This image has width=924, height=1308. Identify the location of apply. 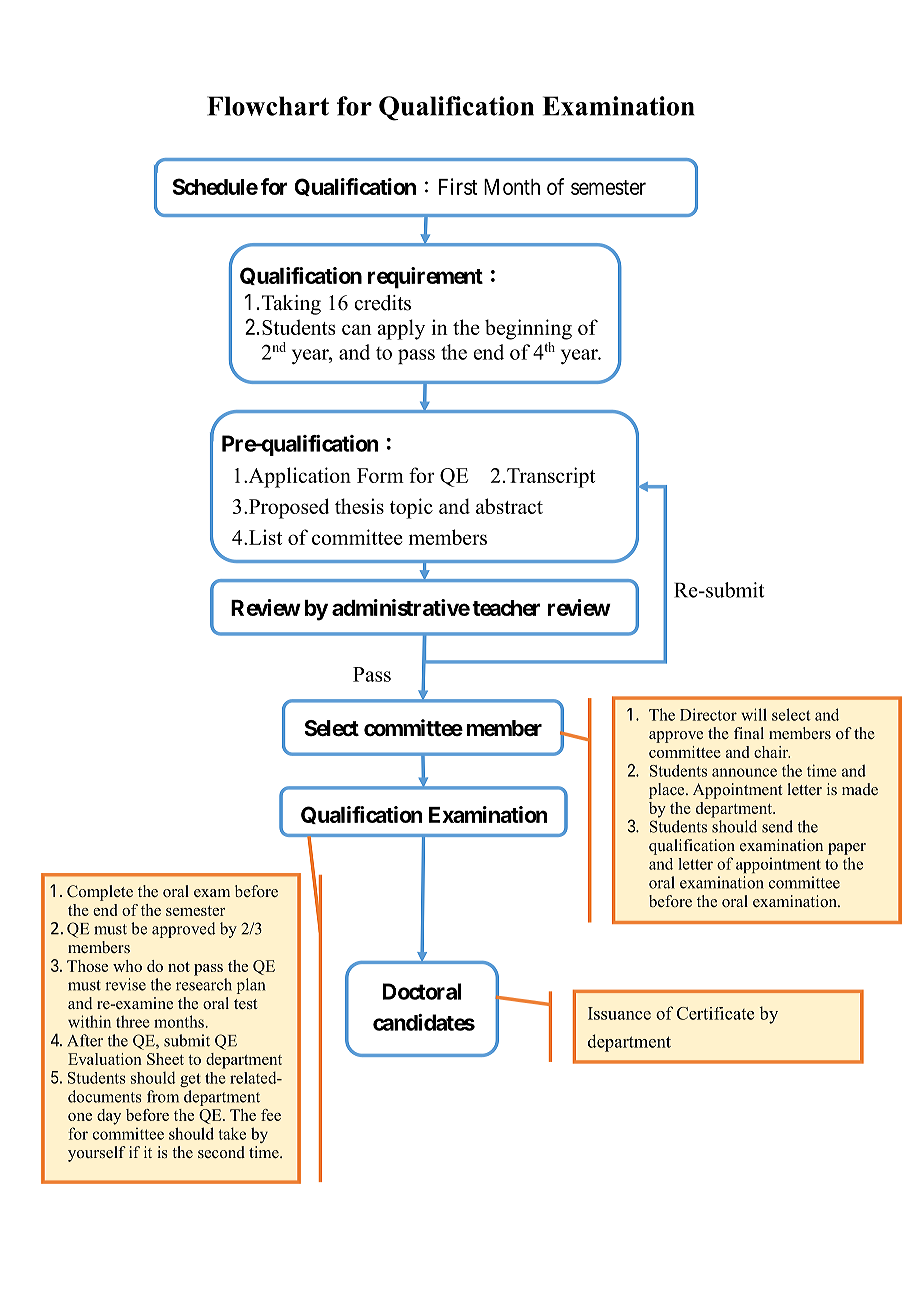
(401, 329).
